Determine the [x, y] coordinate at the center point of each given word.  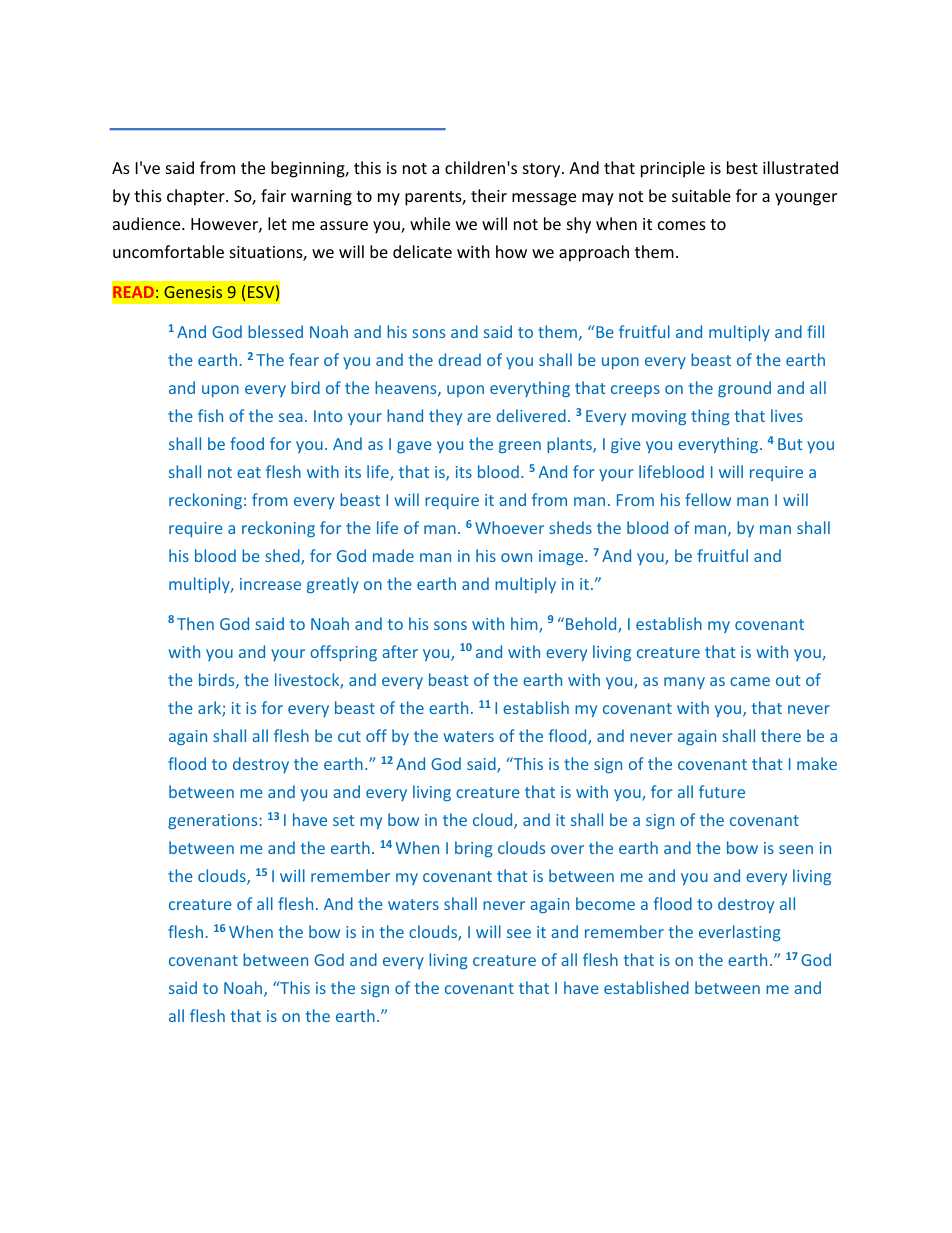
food [247, 443]
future [722, 791]
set [344, 820]
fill [815, 331]
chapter [197, 197]
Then [195, 623]
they [445, 417]
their [489, 195]
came [750, 681]
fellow [708, 499]
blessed [275, 331]
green [520, 447]
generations [212, 821]
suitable [701, 195]
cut [349, 736]
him [525, 625]
